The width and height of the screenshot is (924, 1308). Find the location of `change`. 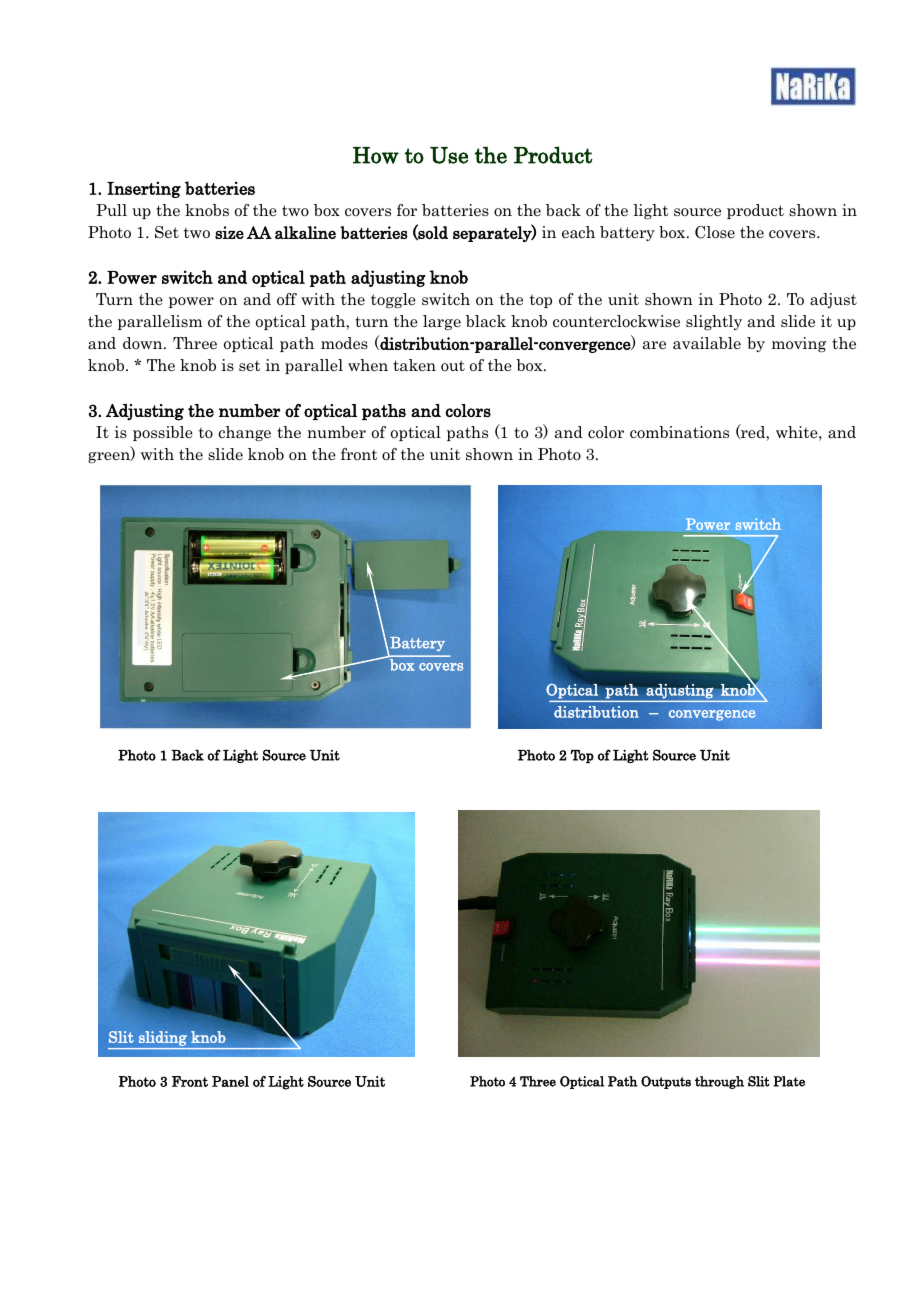

change is located at coordinates (244, 433).
